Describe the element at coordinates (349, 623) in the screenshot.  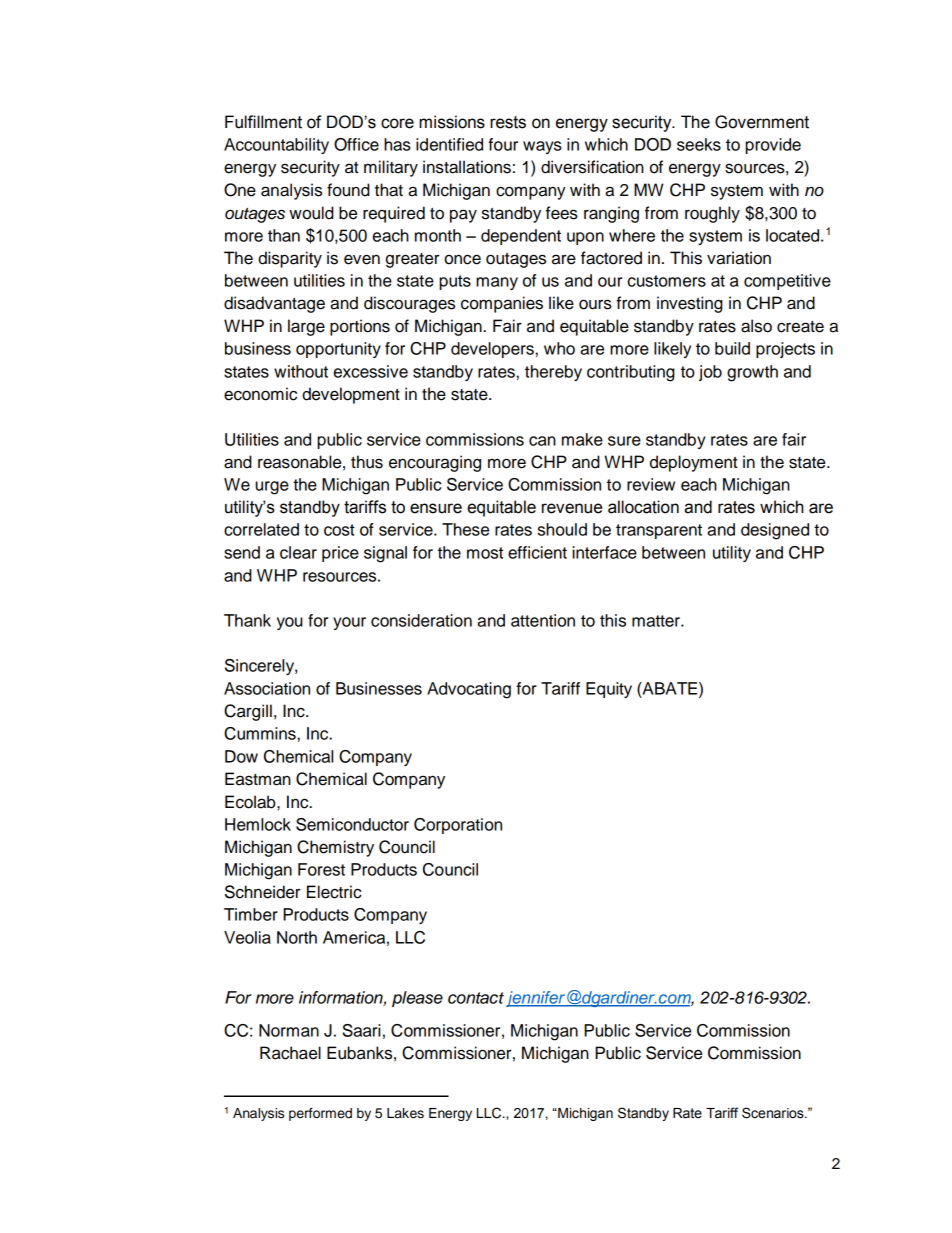
I see `your` at that location.
